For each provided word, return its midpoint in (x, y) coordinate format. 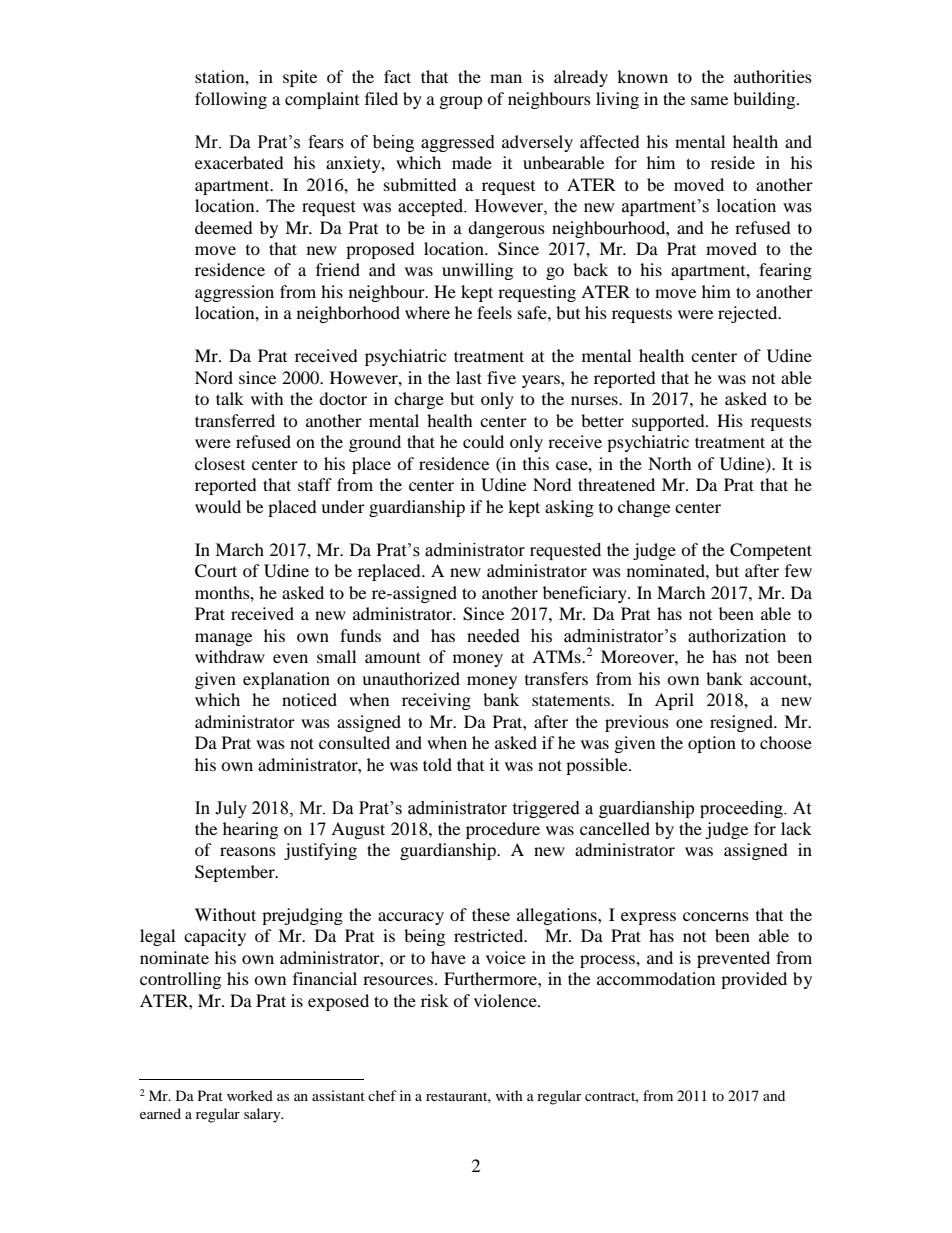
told (437, 764)
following (231, 100)
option (712, 744)
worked (250, 1095)
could (483, 441)
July (231, 809)
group (461, 102)
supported (669, 422)
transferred (235, 420)
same (709, 100)
